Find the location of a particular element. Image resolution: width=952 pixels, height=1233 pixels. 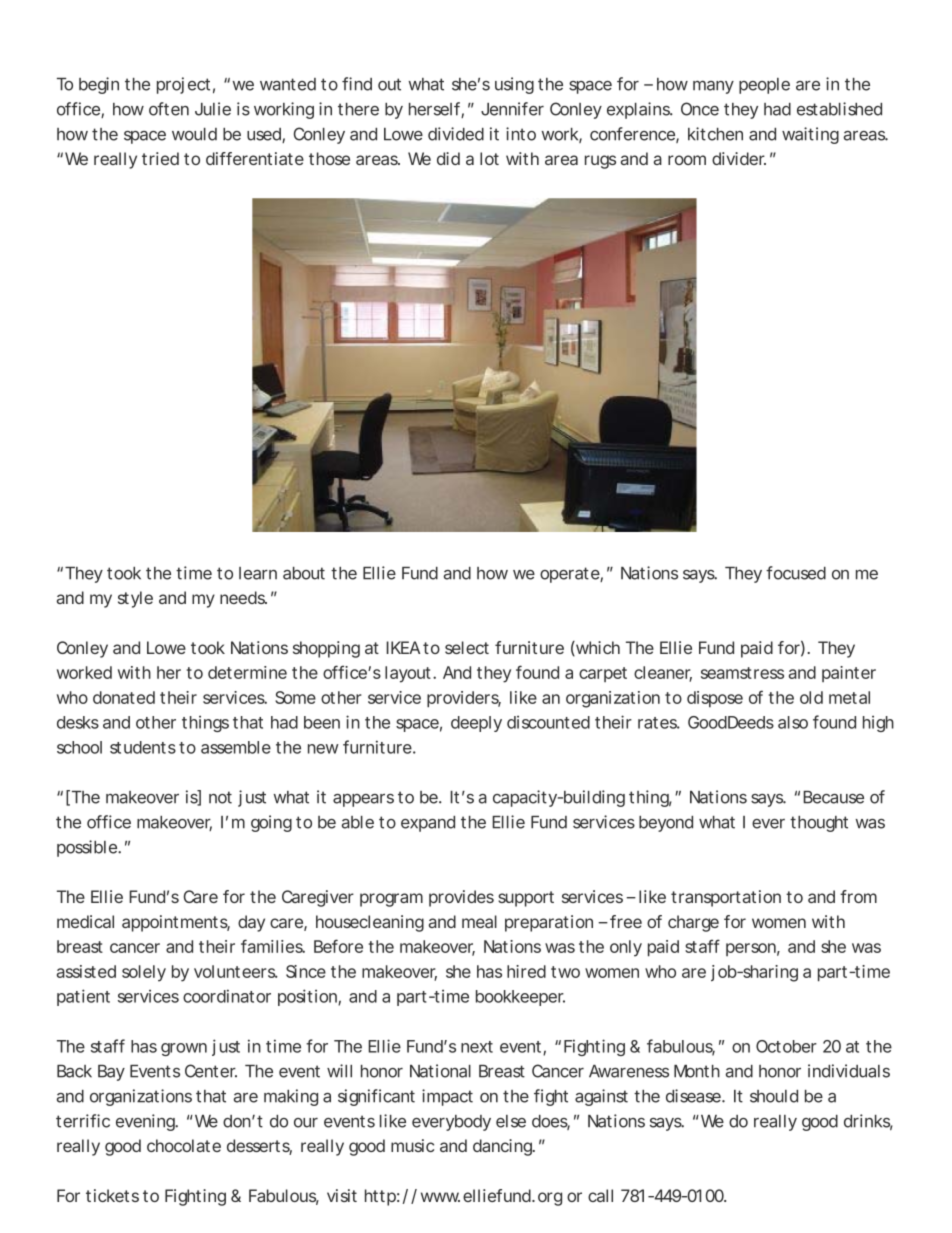

chocolate is located at coordinates (184, 1145).
